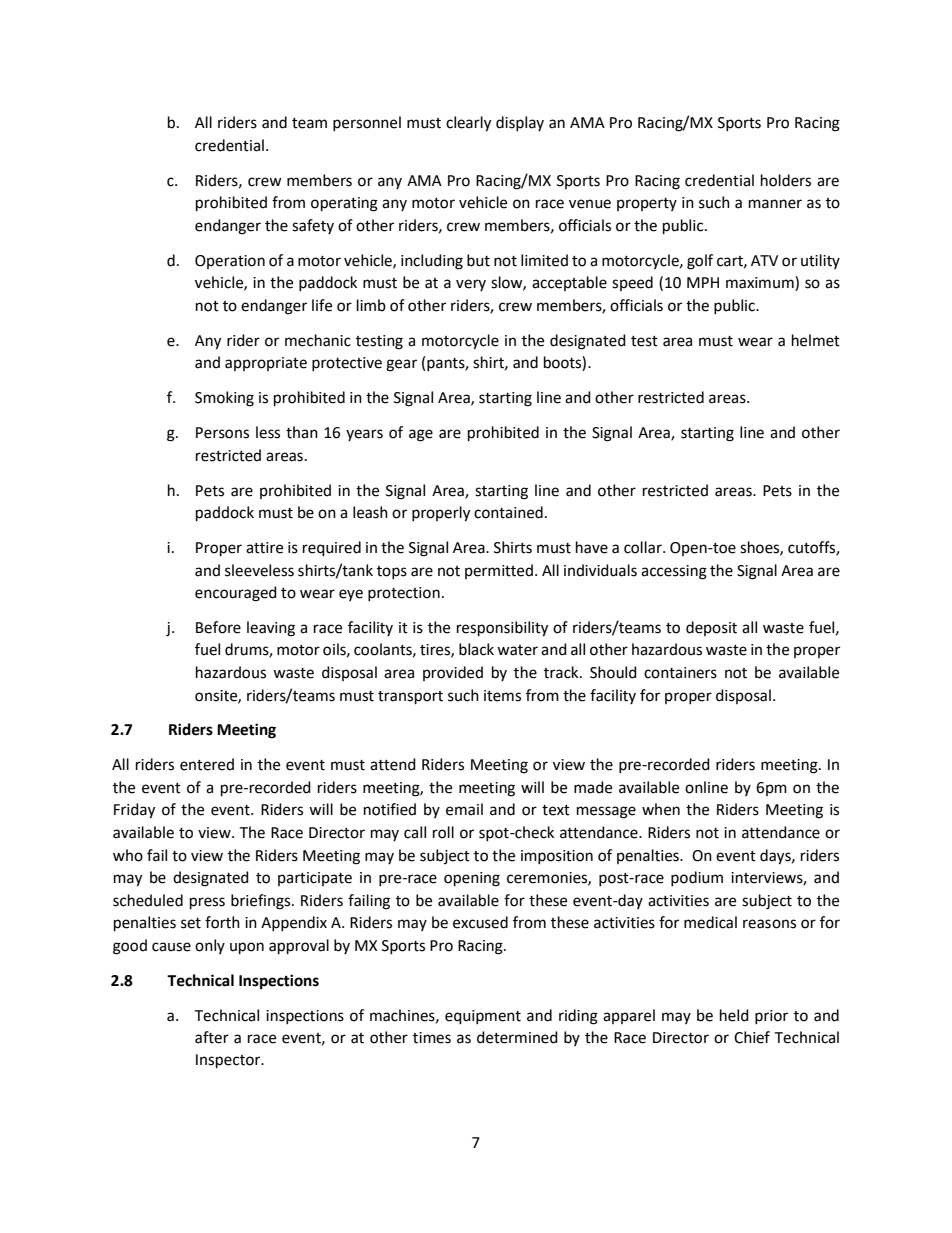 Image resolution: width=952 pixels, height=1233 pixels. I want to click on items, so click(502, 696).
